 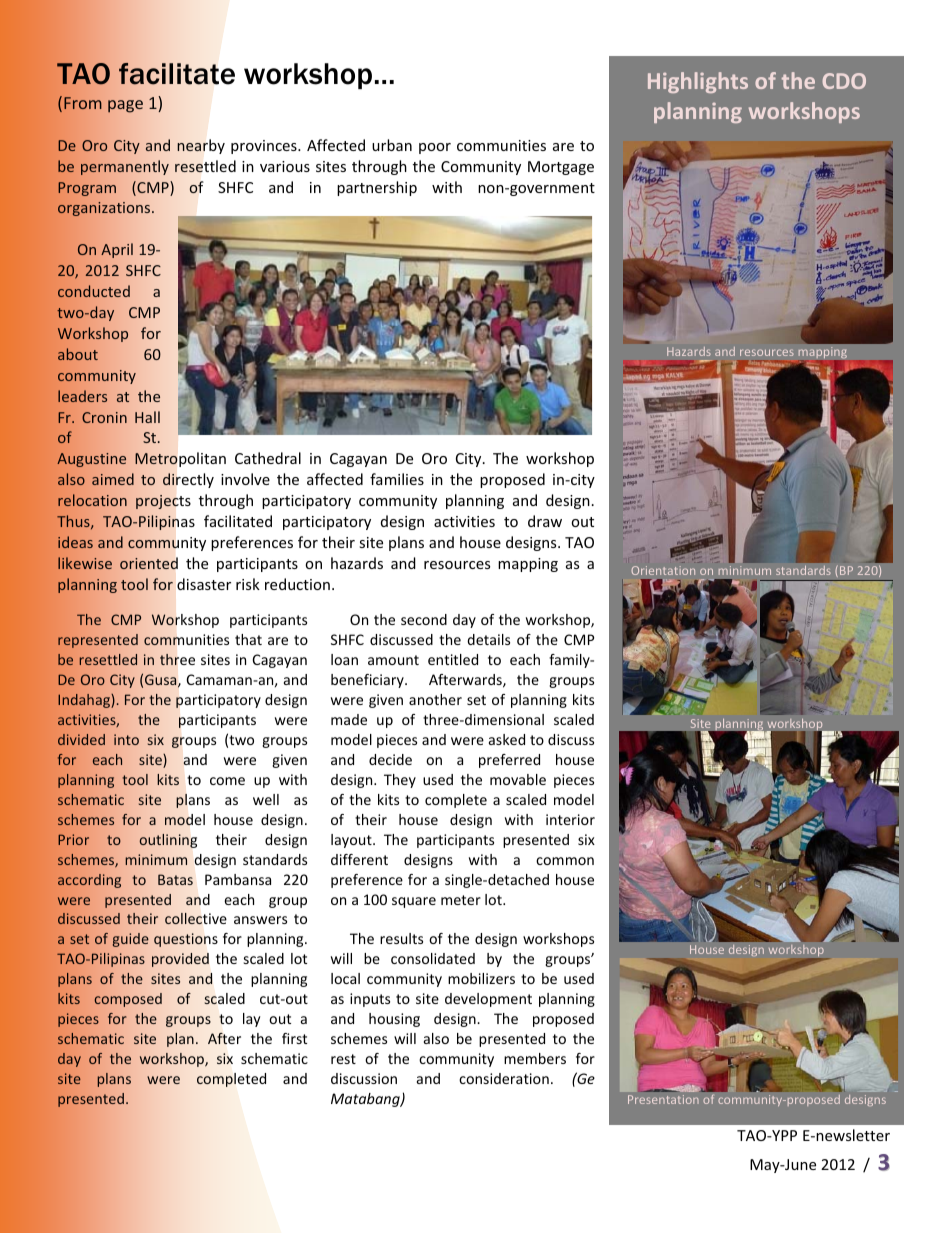 I want to click on poor, so click(x=435, y=148).
